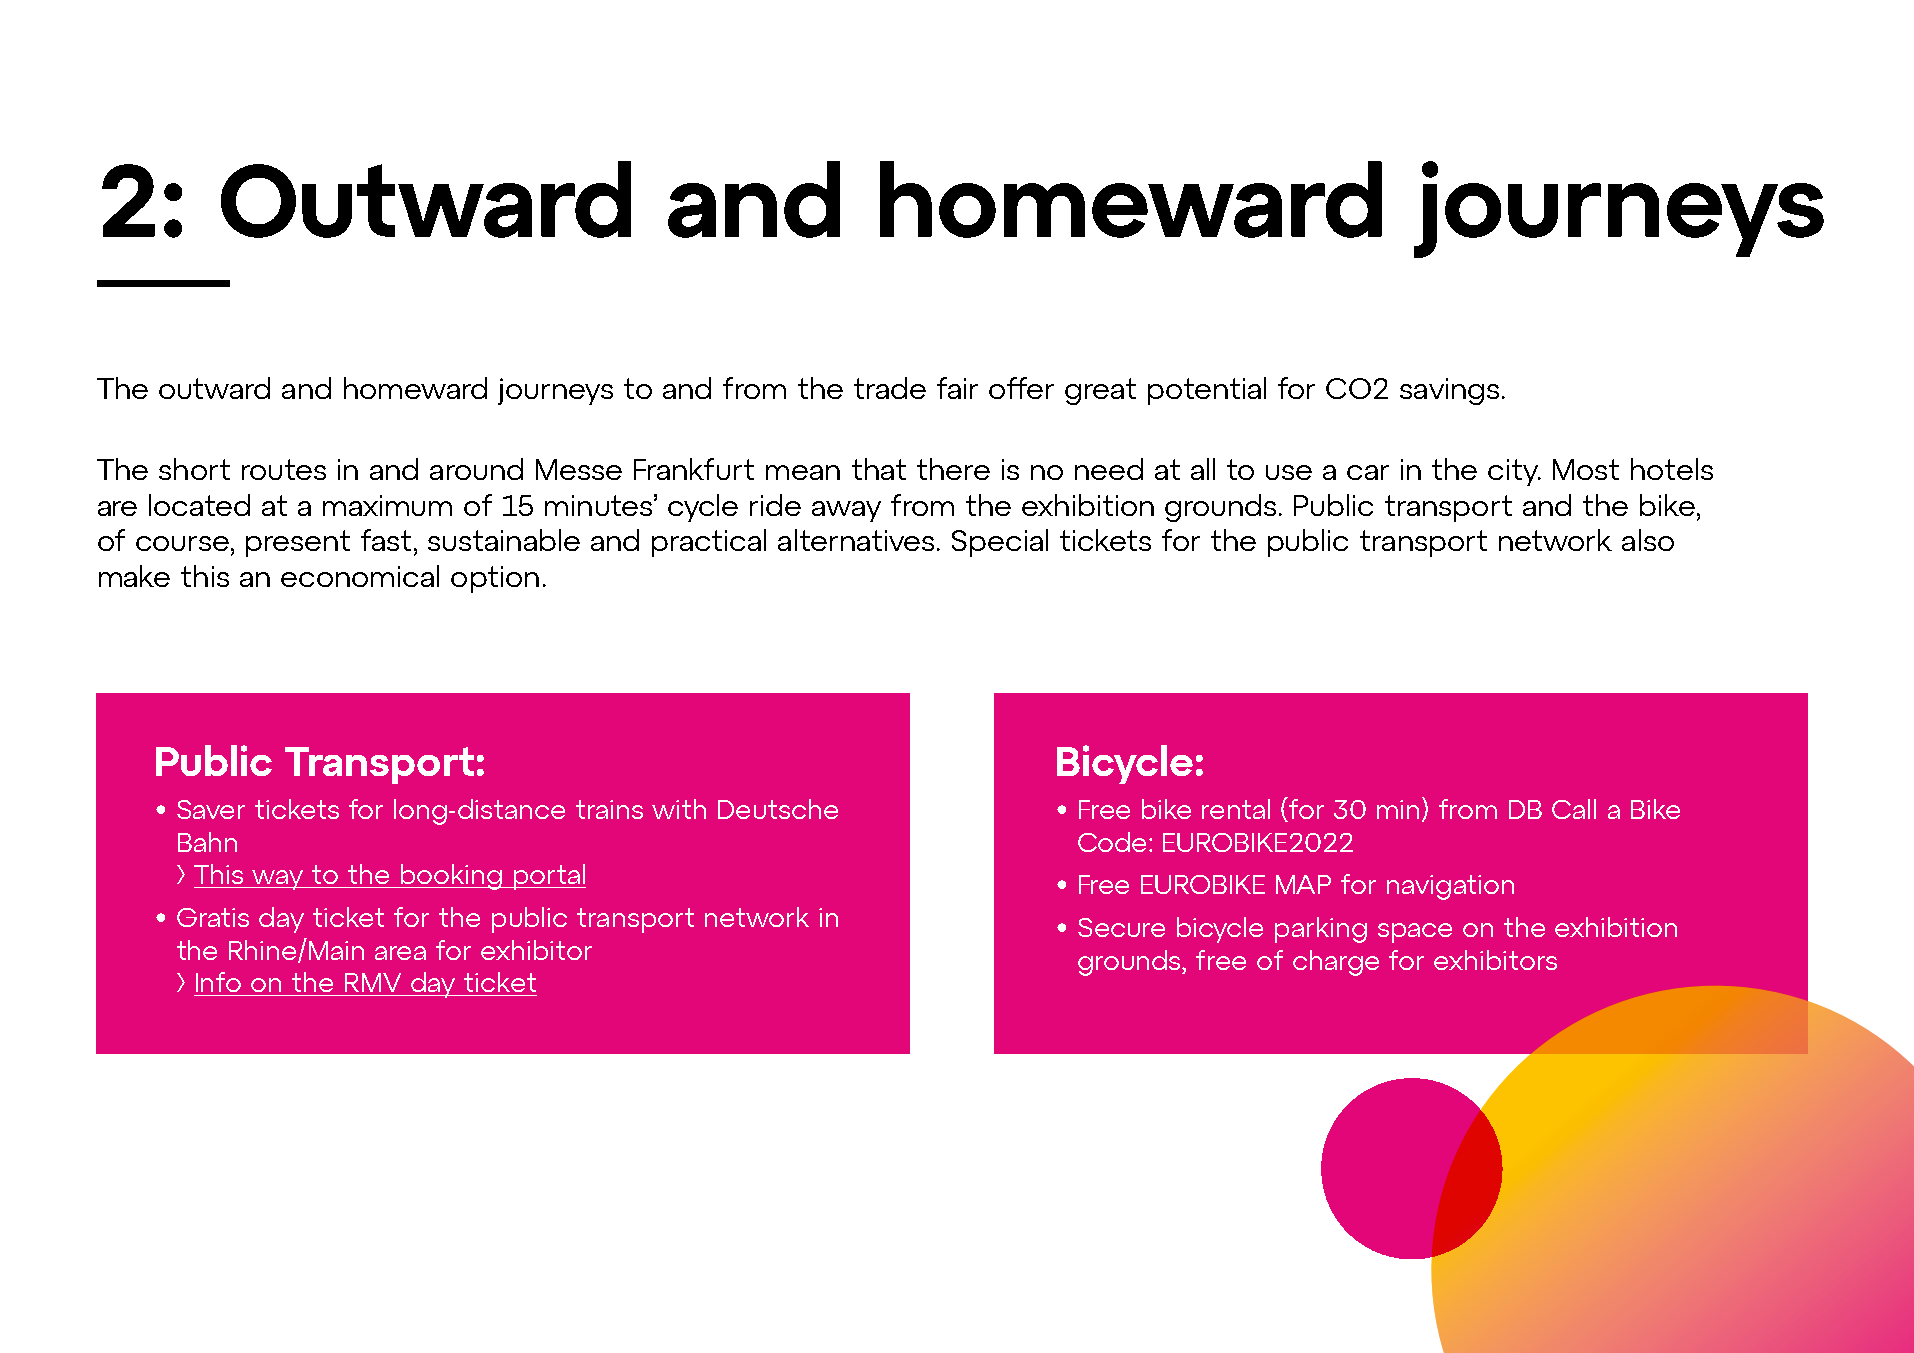  I want to click on charge, so click(1336, 963).
